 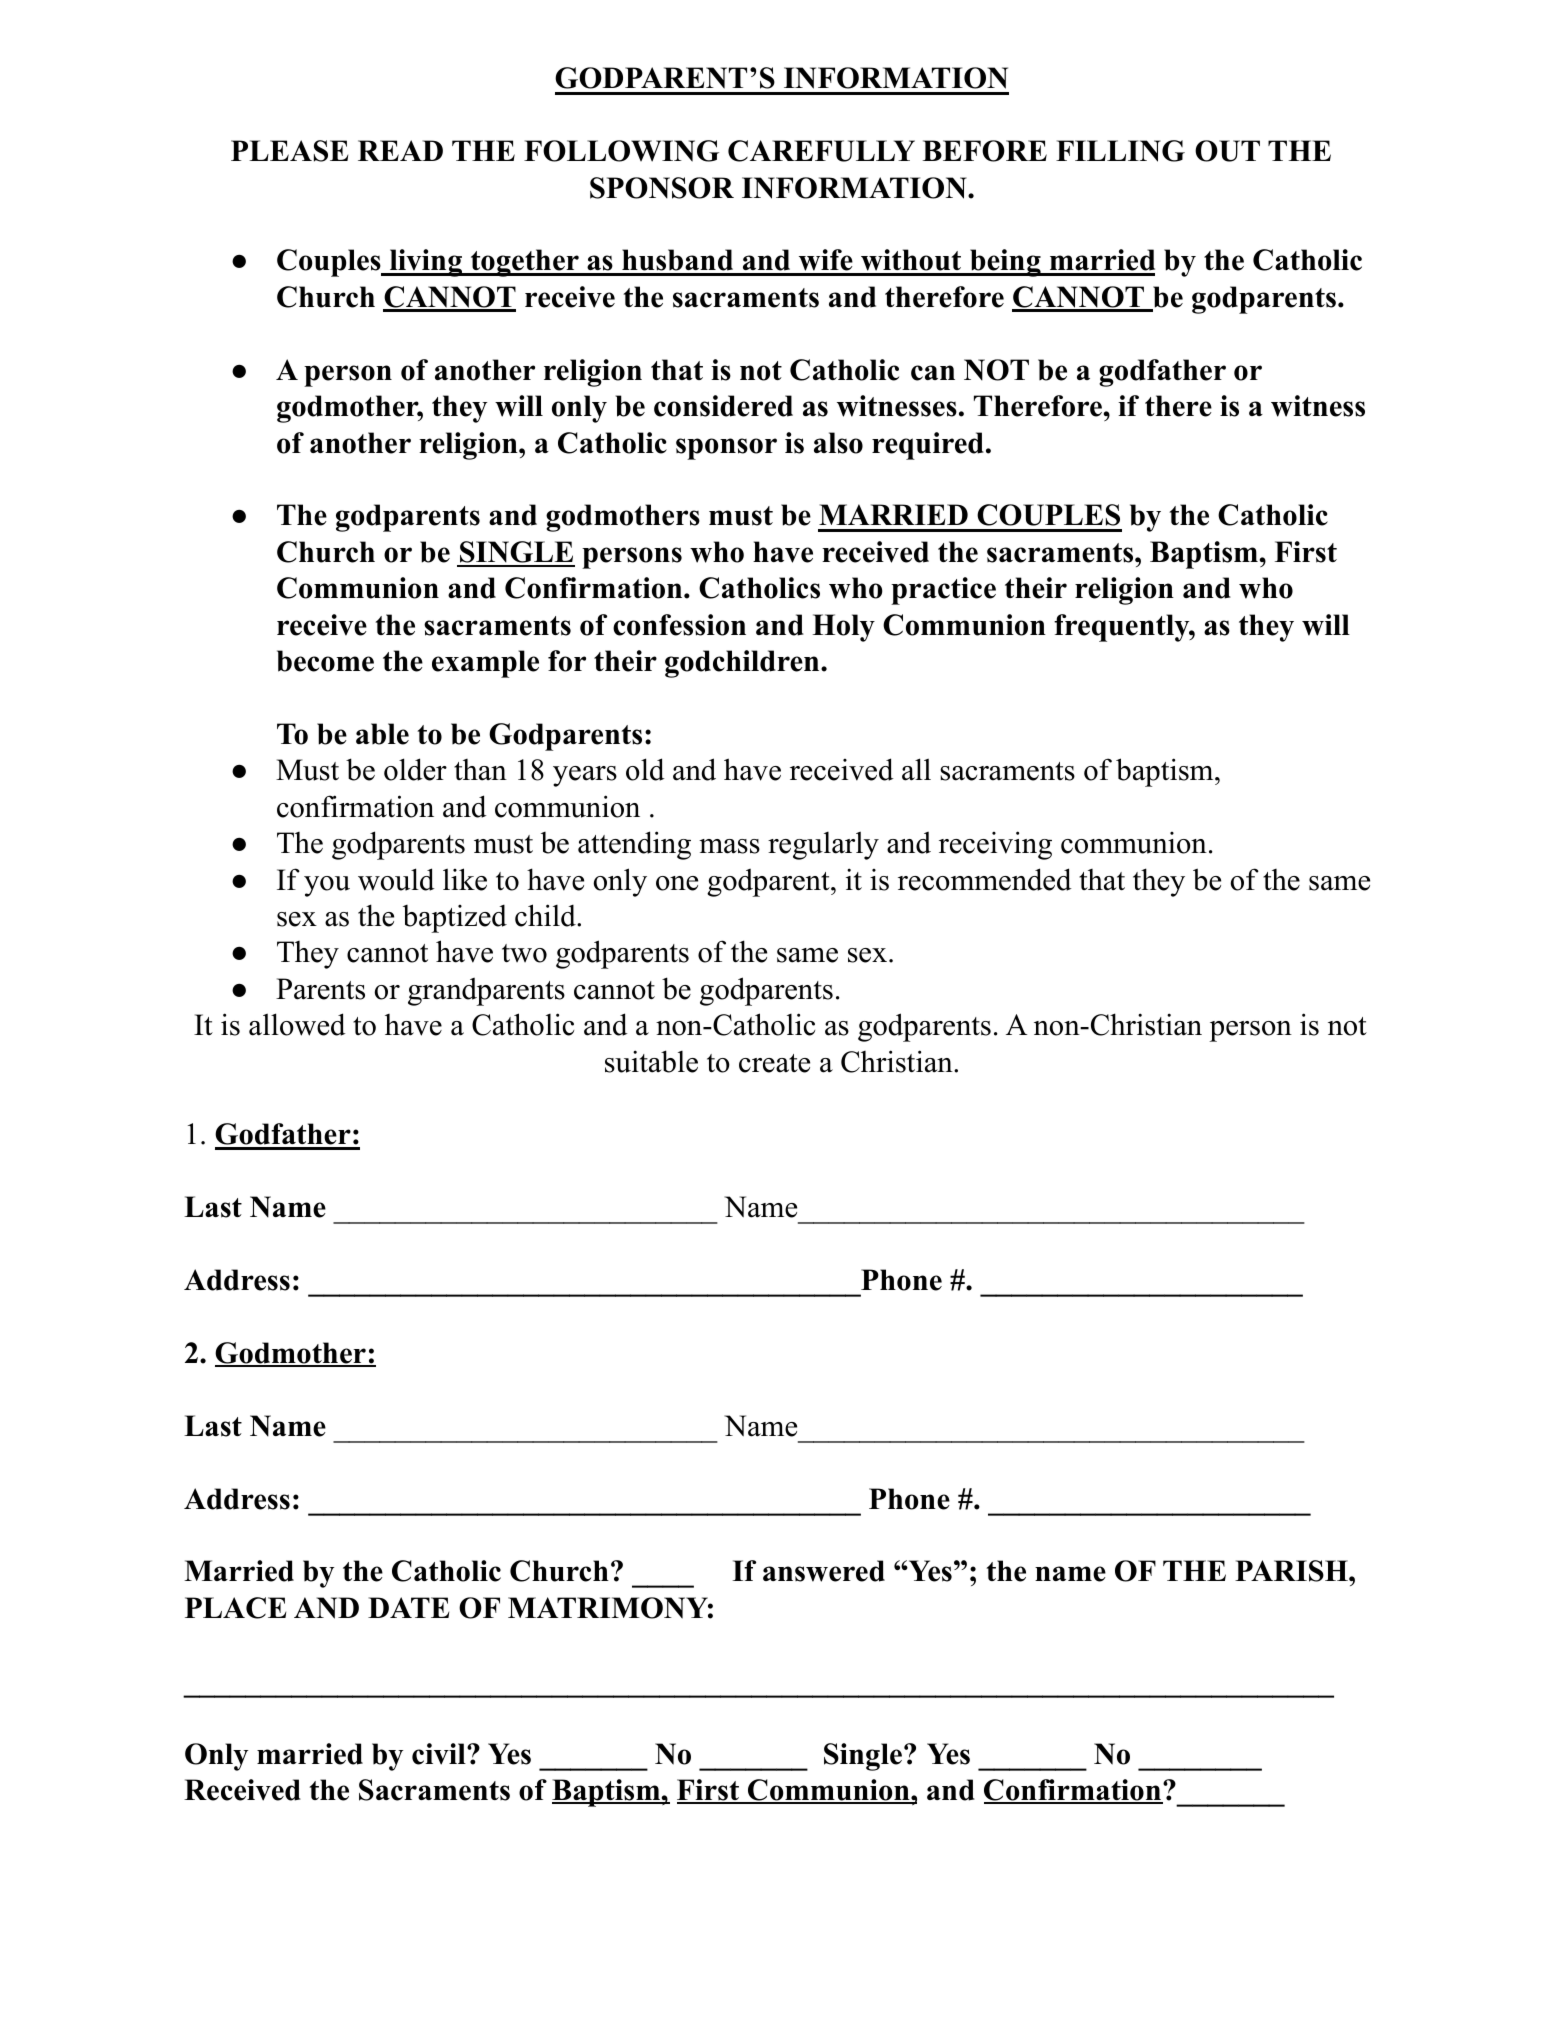 I want to click on you, so click(x=327, y=886).
